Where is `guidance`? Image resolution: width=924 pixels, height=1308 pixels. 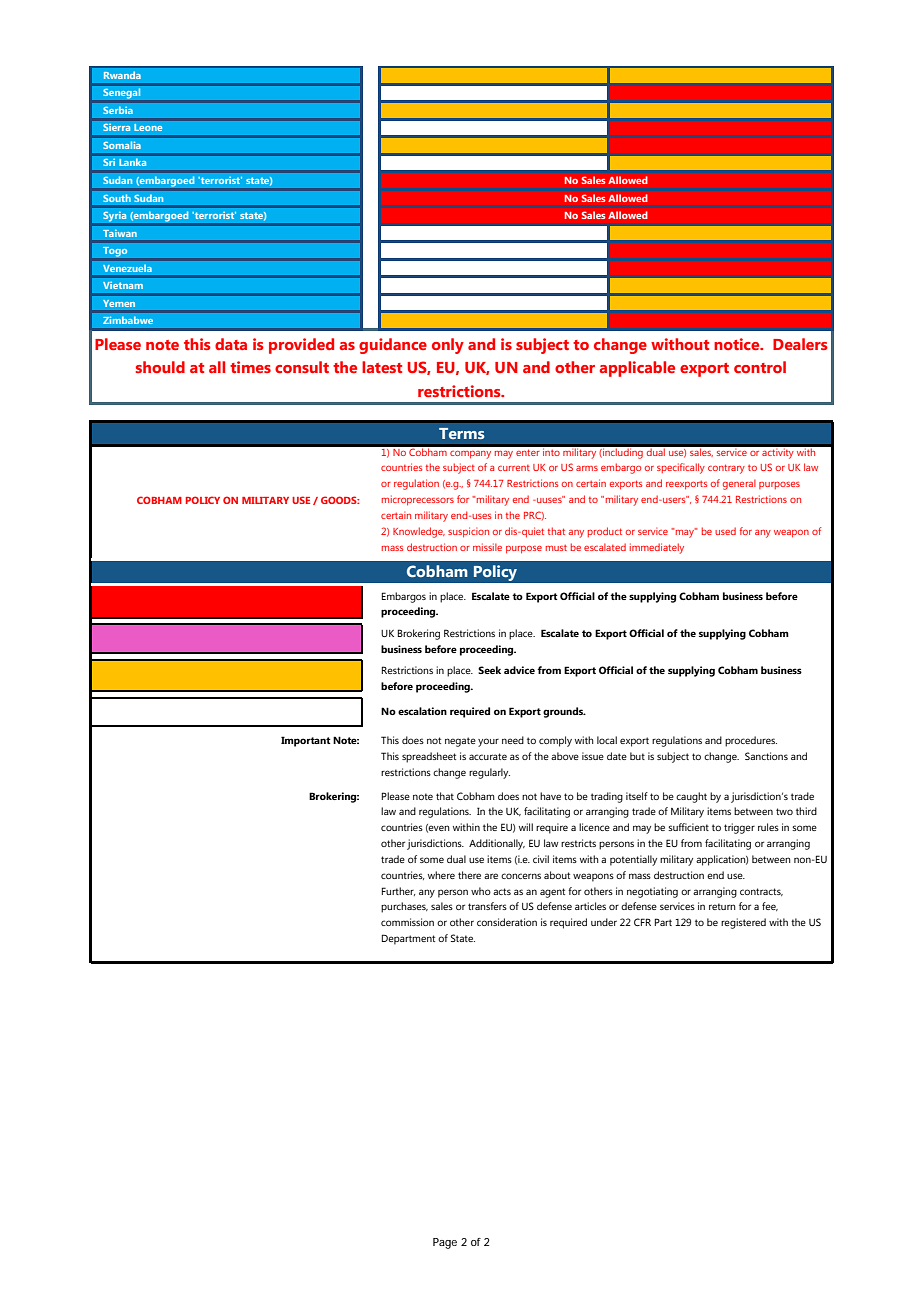 guidance is located at coordinates (393, 346).
